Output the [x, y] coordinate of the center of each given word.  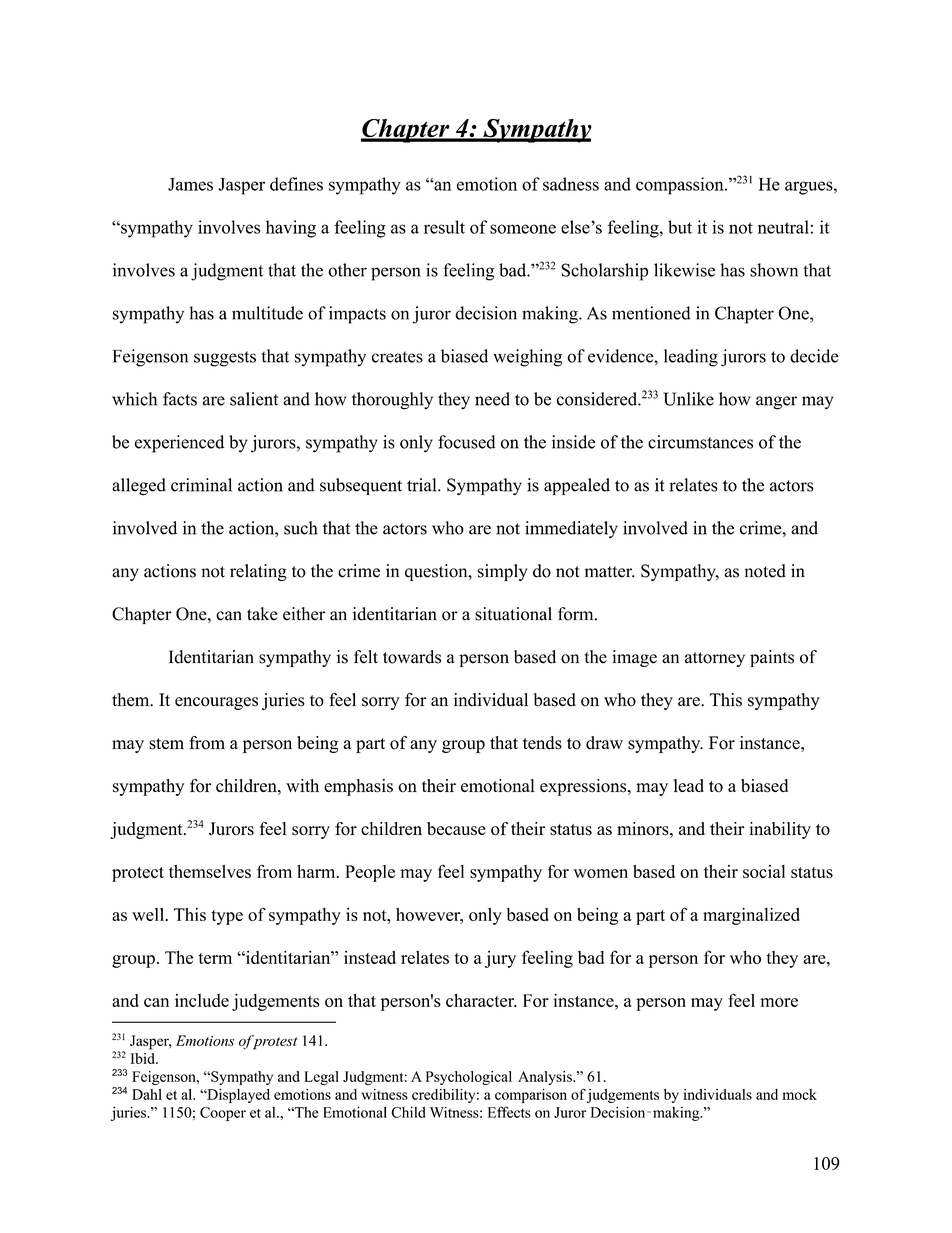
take [262, 614]
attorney [715, 659]
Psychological [469, 1078]
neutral [783, 227]
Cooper [223, 1114]
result [444, 227]
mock [799, 1094]
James [190, 184]
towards [412, 657]
